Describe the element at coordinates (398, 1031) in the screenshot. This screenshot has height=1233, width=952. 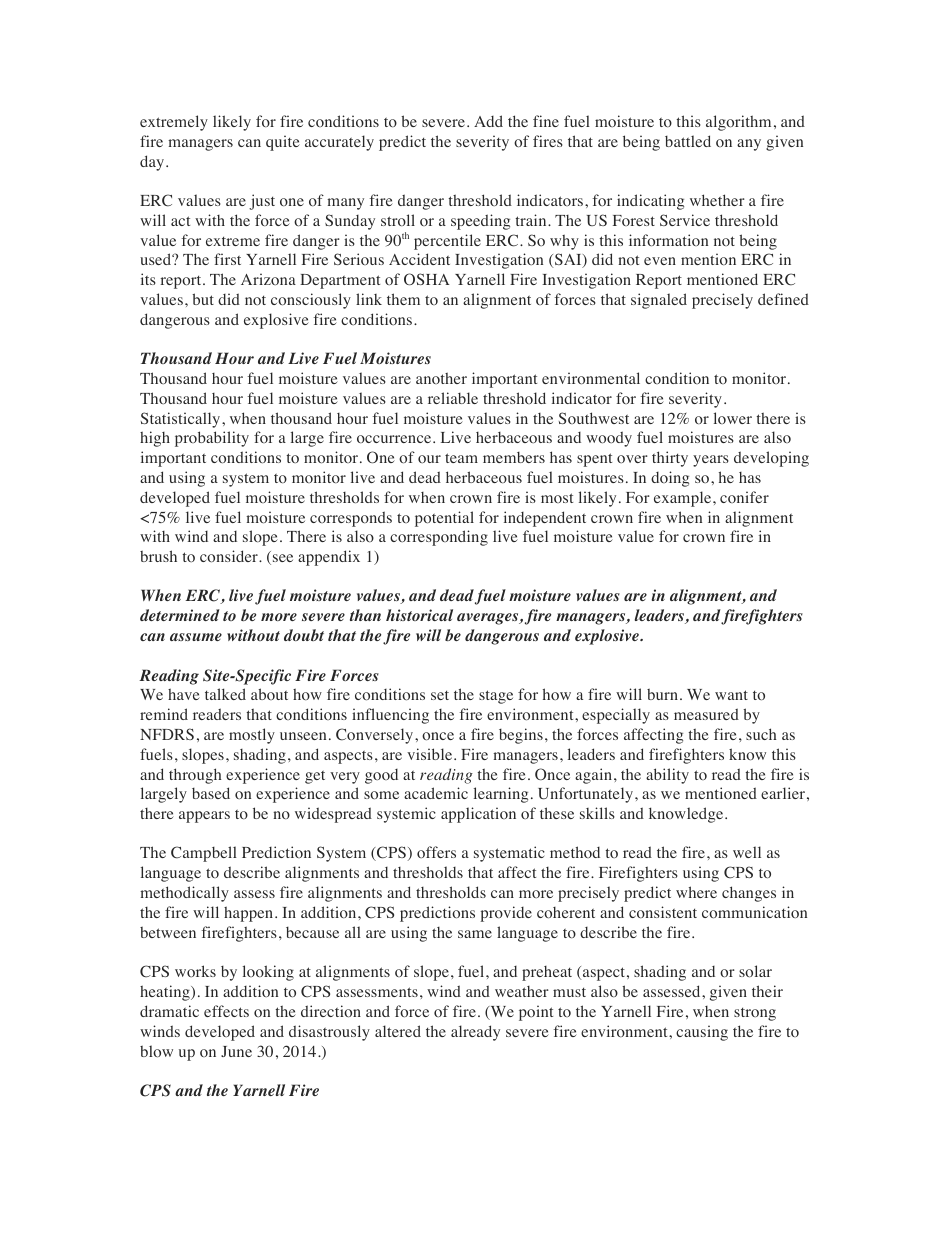
I see `altered` at that location.
